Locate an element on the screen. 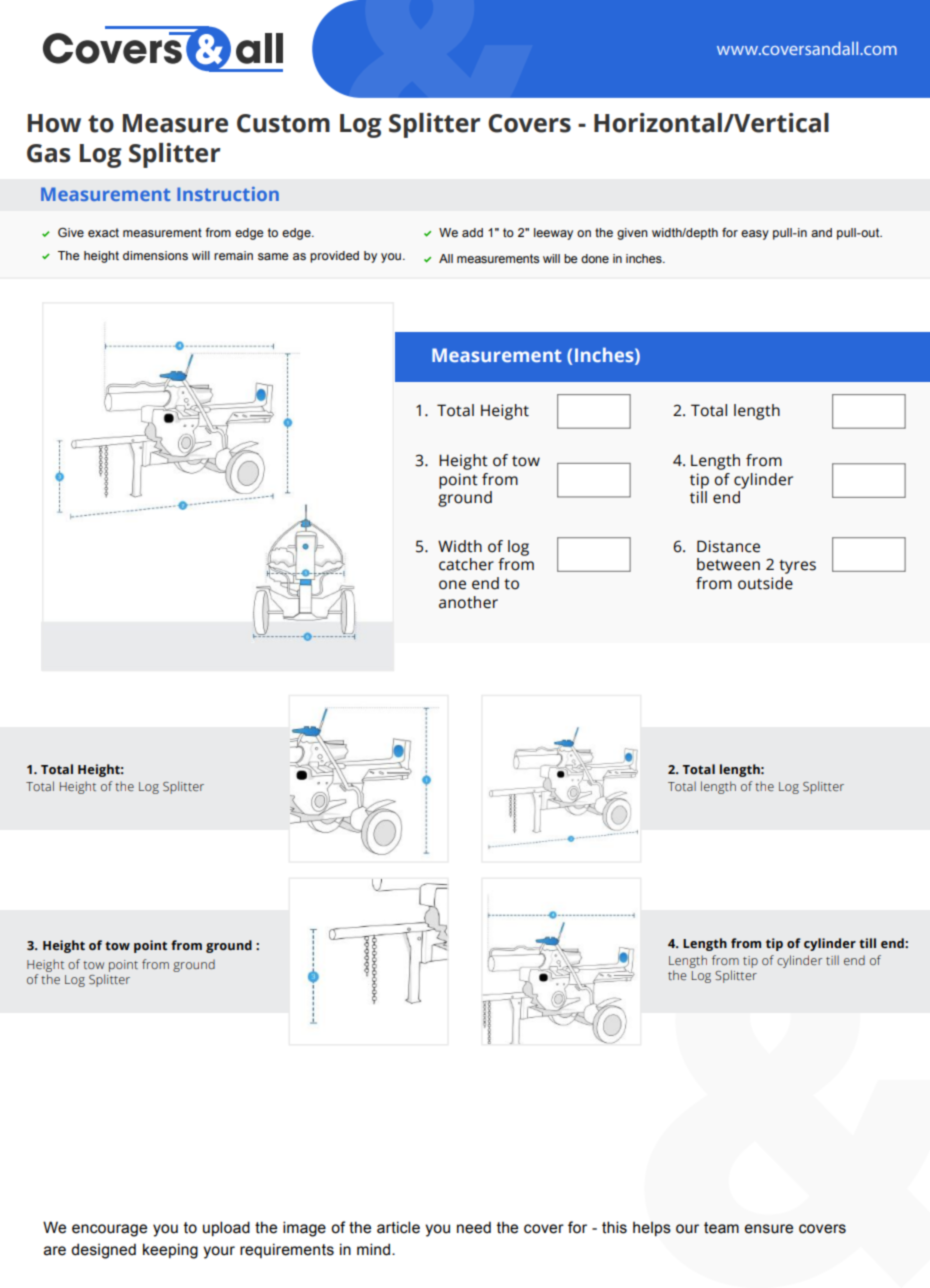 The height and width of the screenshot is (1288, 930). Gas is located at coordinates (48, 153).
